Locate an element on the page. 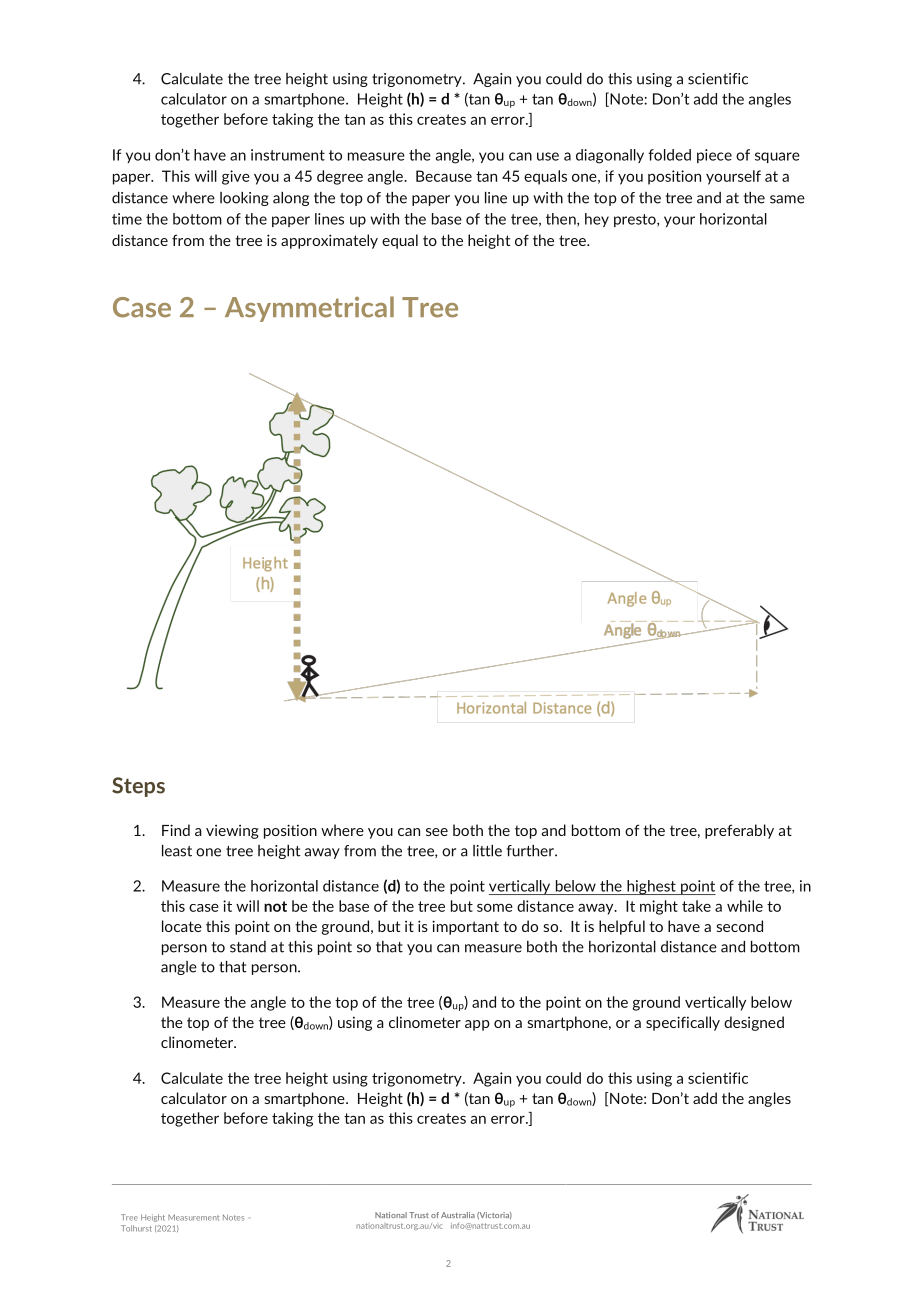  Asymmetrical is located at coordinates (309, 309).
